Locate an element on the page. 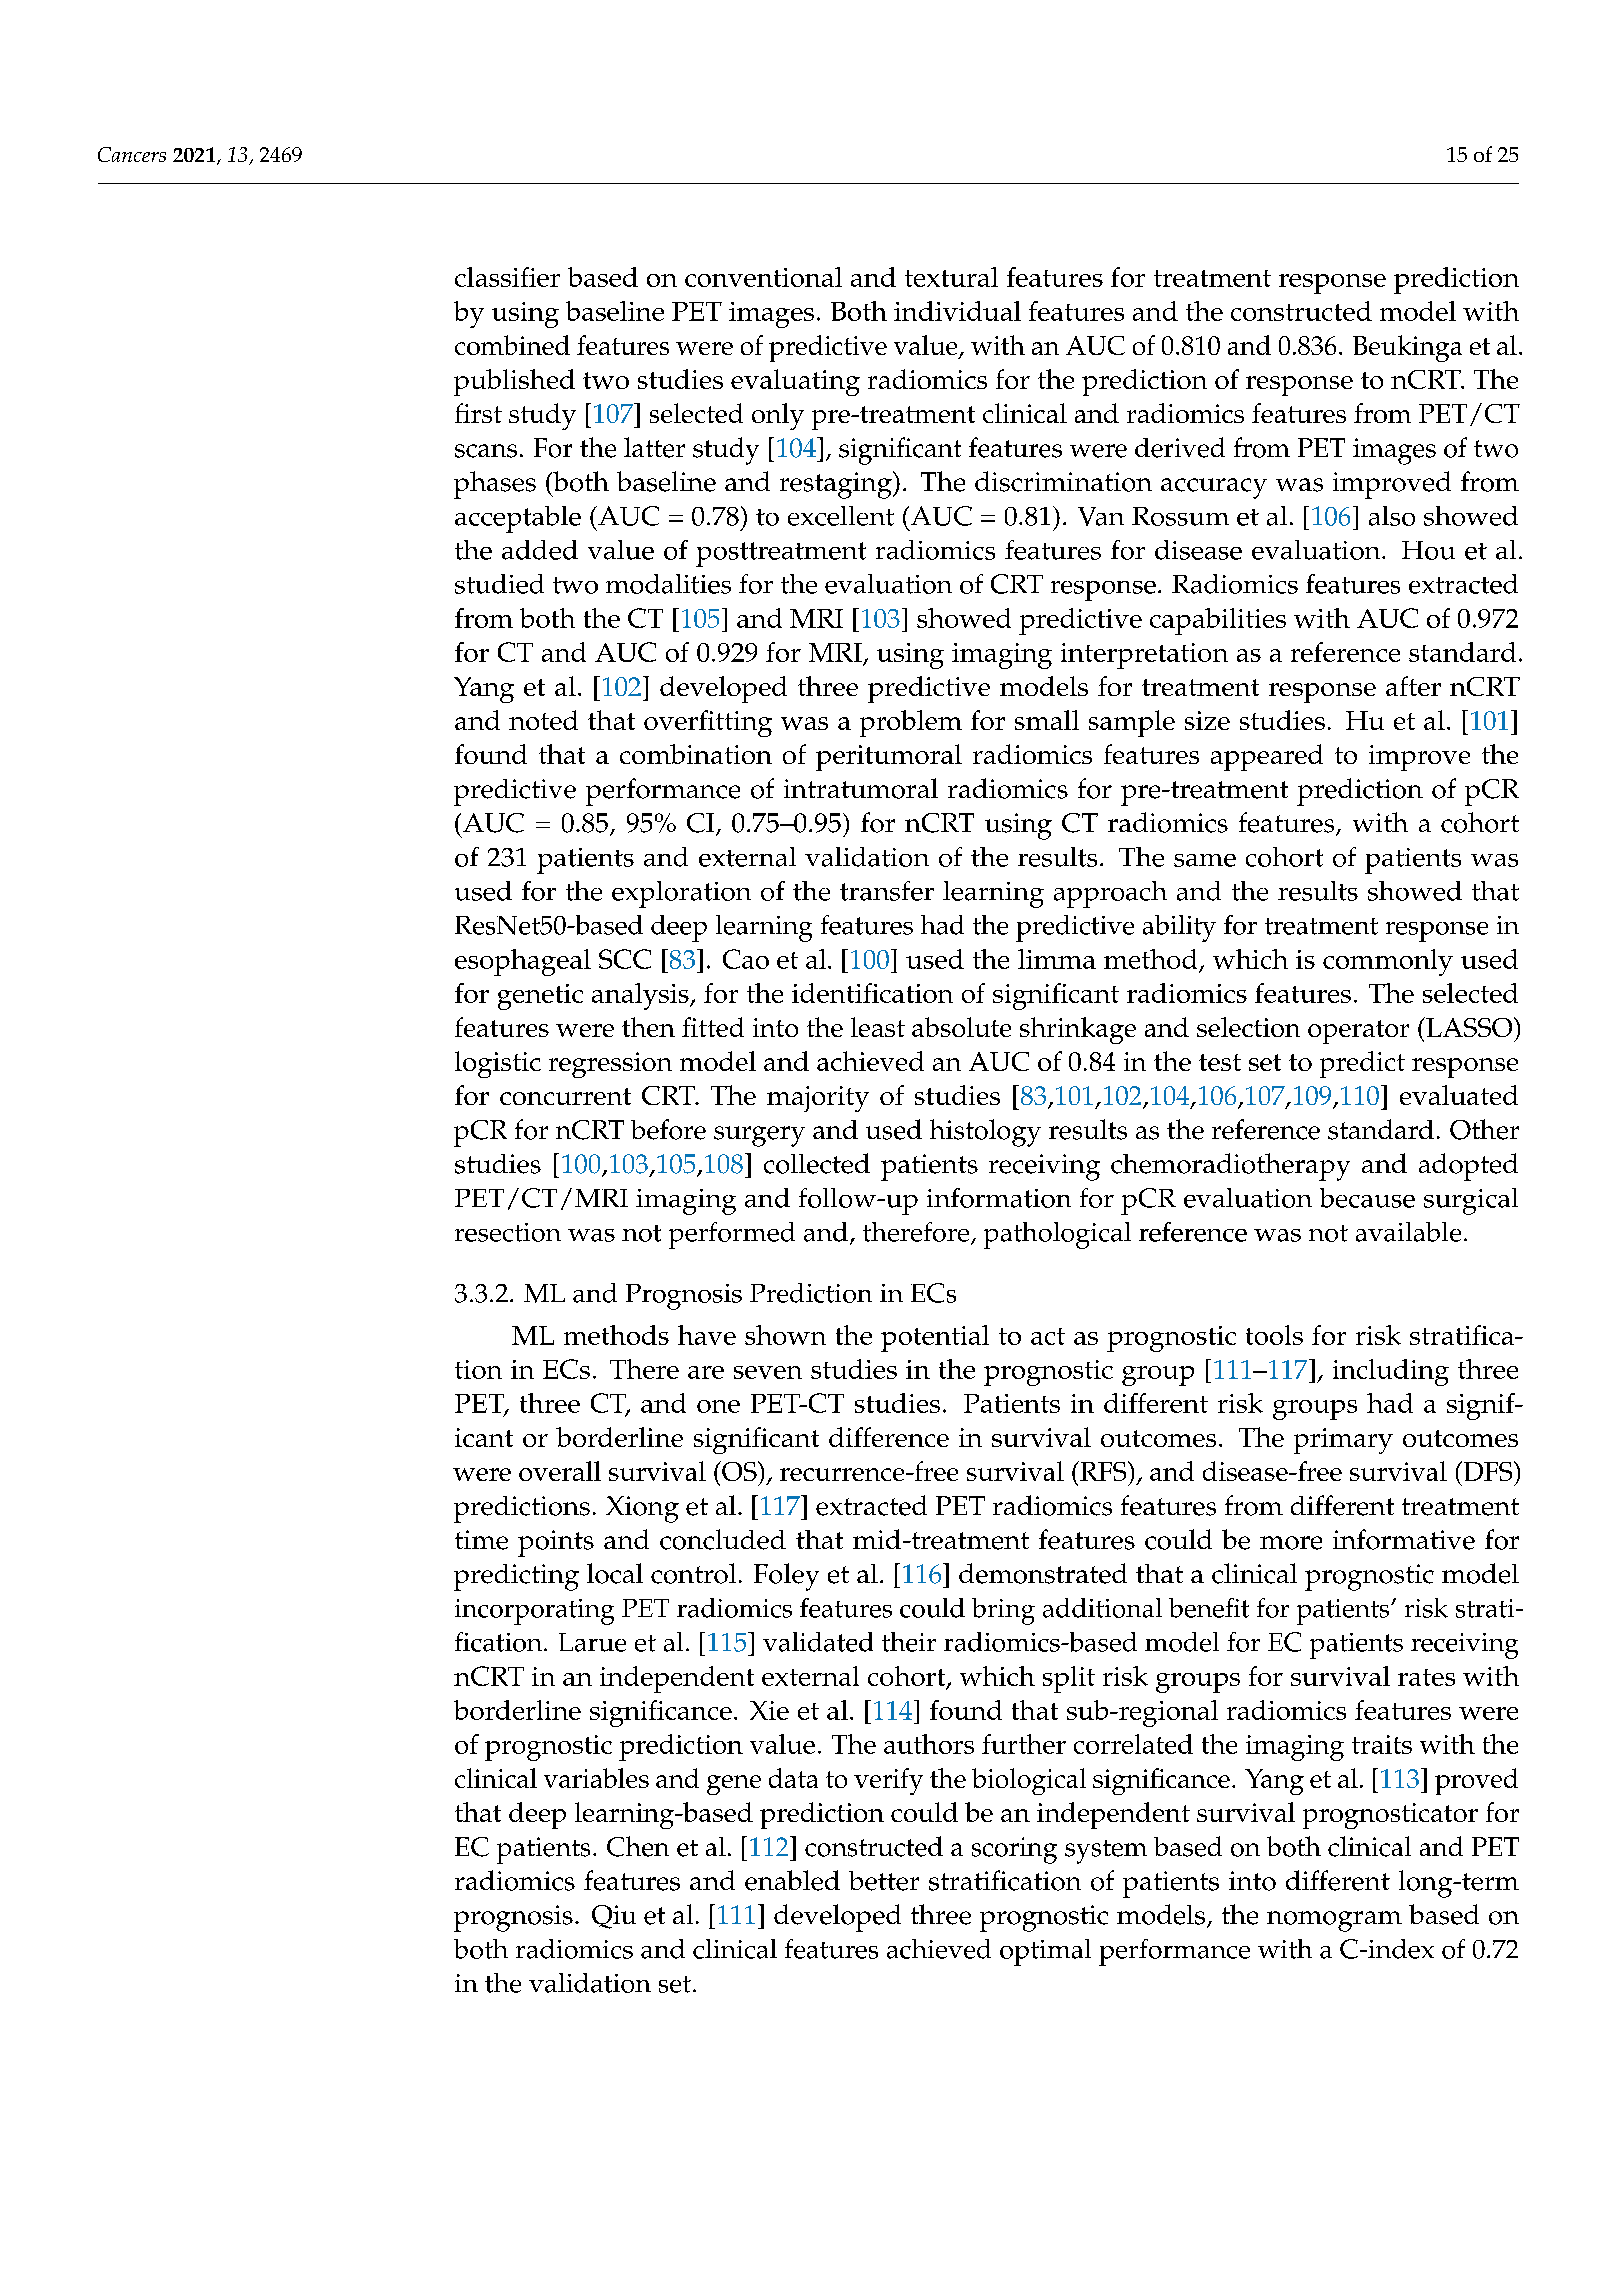 The image size is (1617, 2287). derived is located at coordinates (1180, 447).
